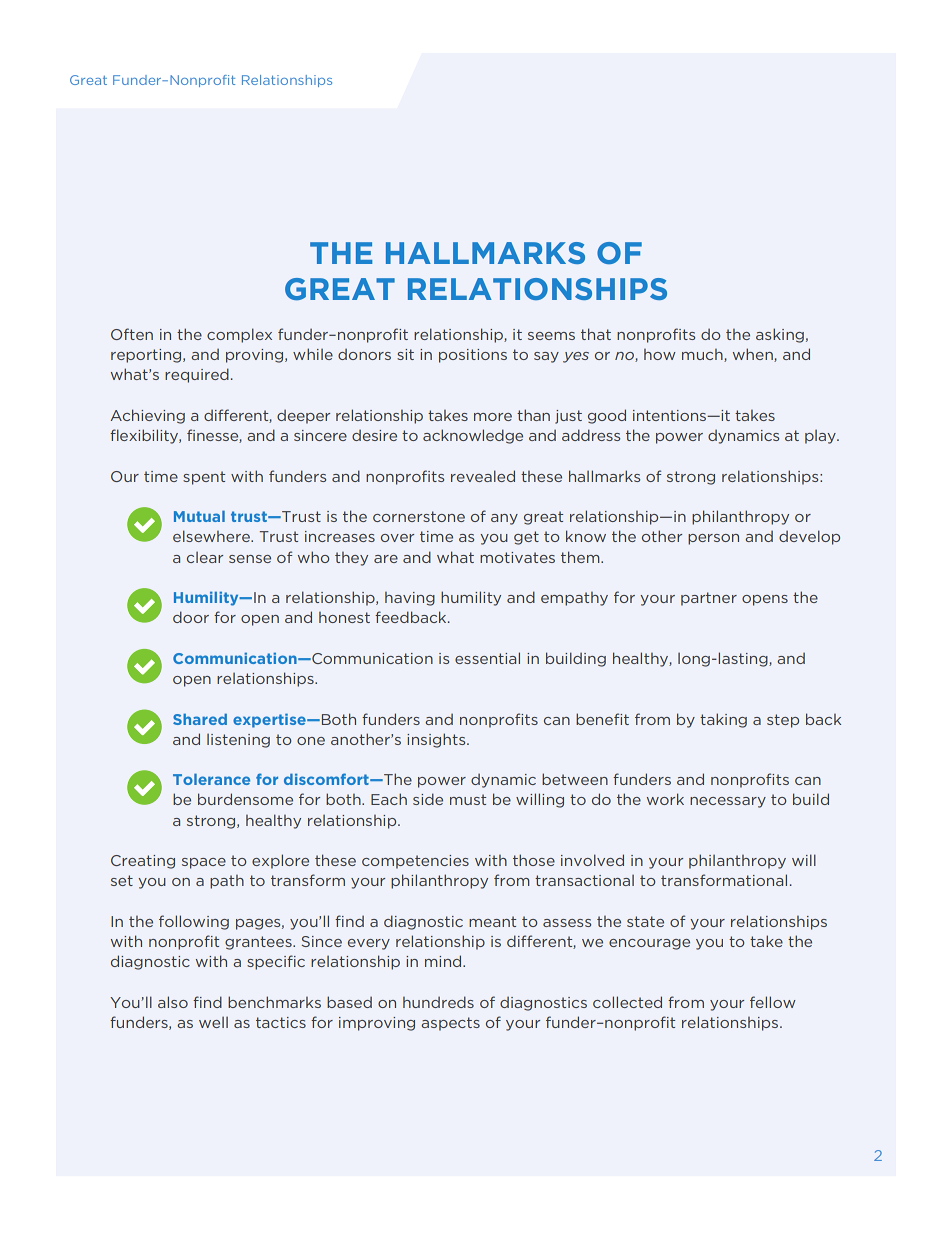  What do you see at coordinates (438, 1002) in the screenshot?
I see `hundreds` at bounding box center [438, 1002].
